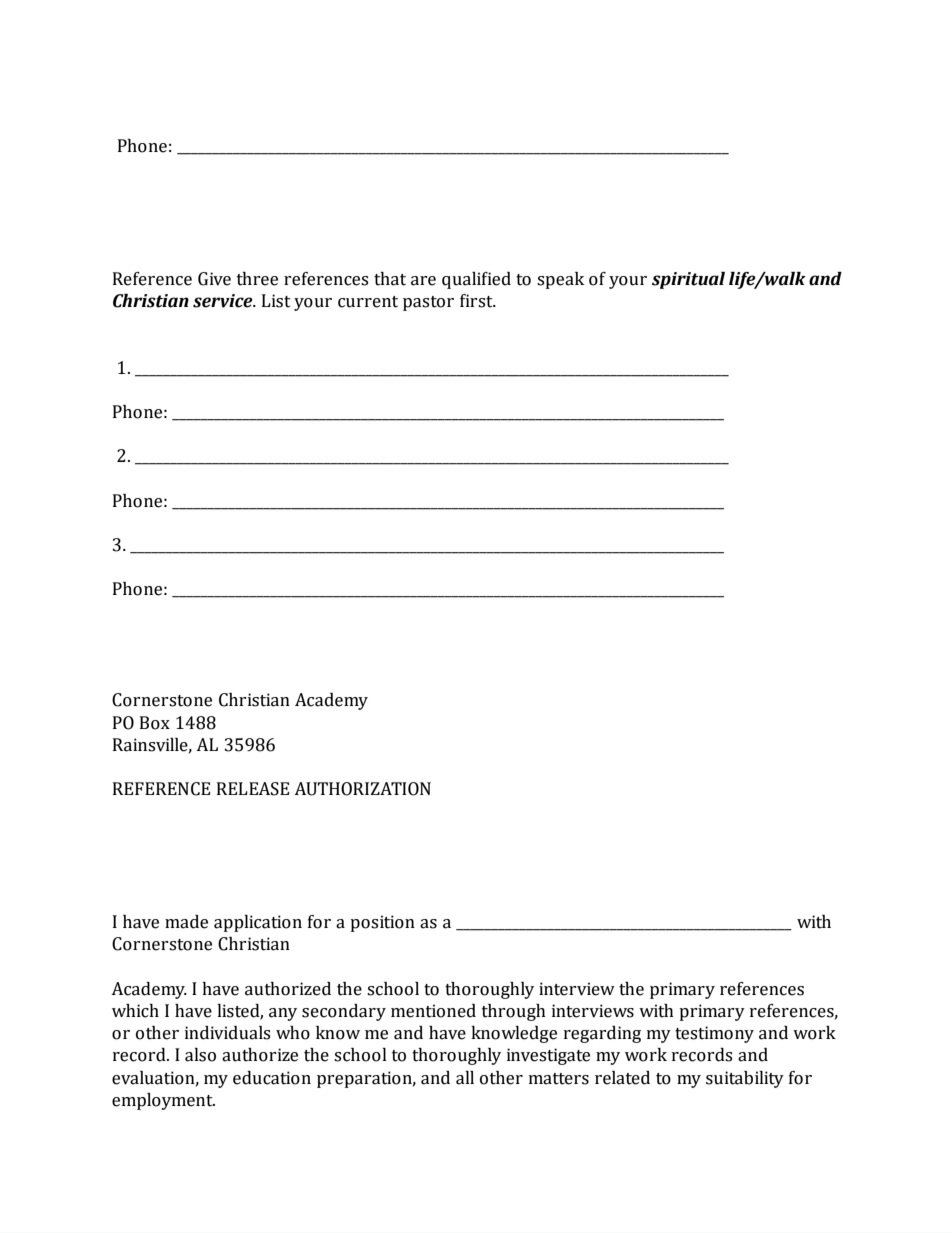  What do you see at coordinates (258, 923) in the screenshot?
I see `application` at bounding box center [258, 923].
